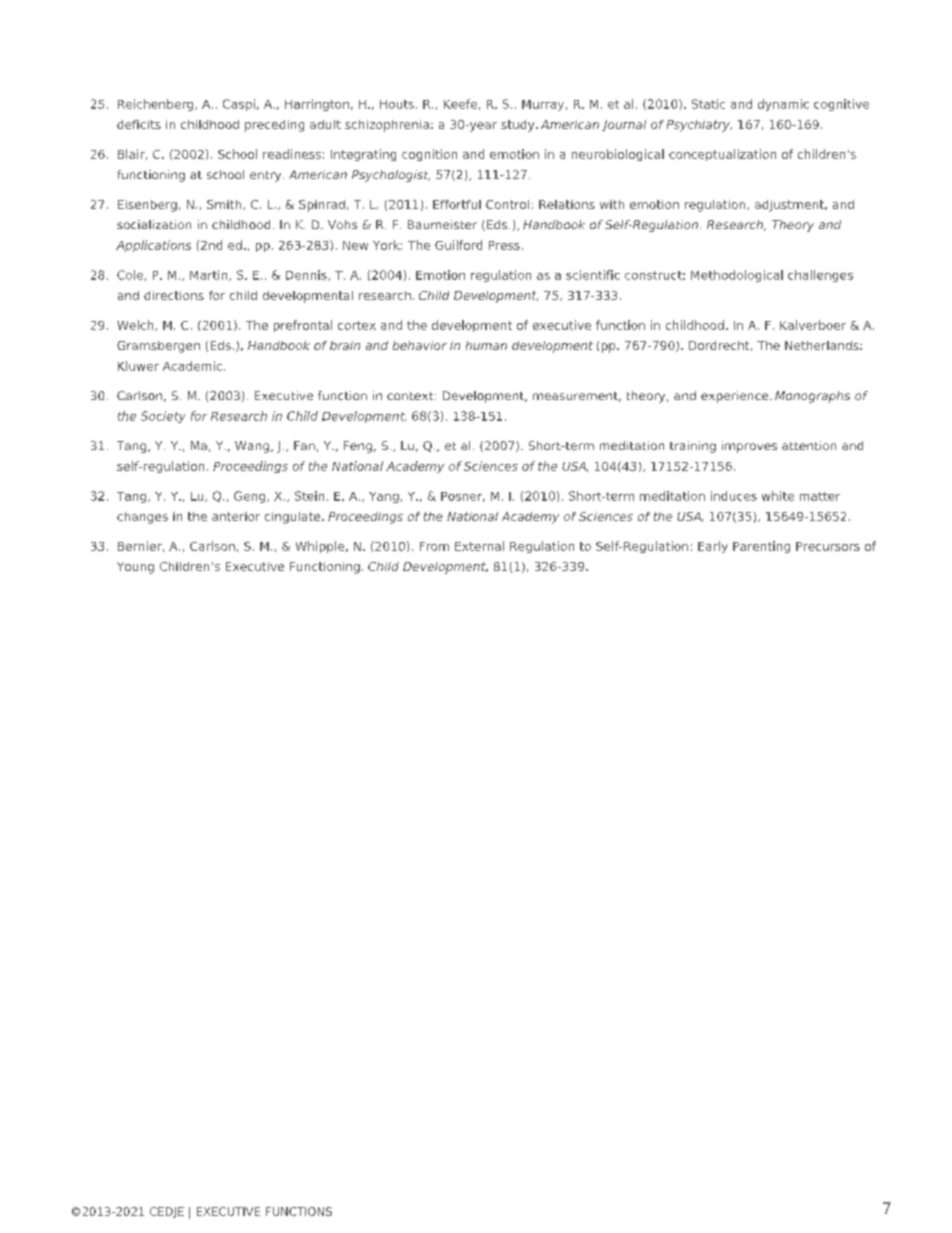  What do you see at coordinates (239, 105) in the image?
I see `Caspi` at bounding box center [239, 105].
